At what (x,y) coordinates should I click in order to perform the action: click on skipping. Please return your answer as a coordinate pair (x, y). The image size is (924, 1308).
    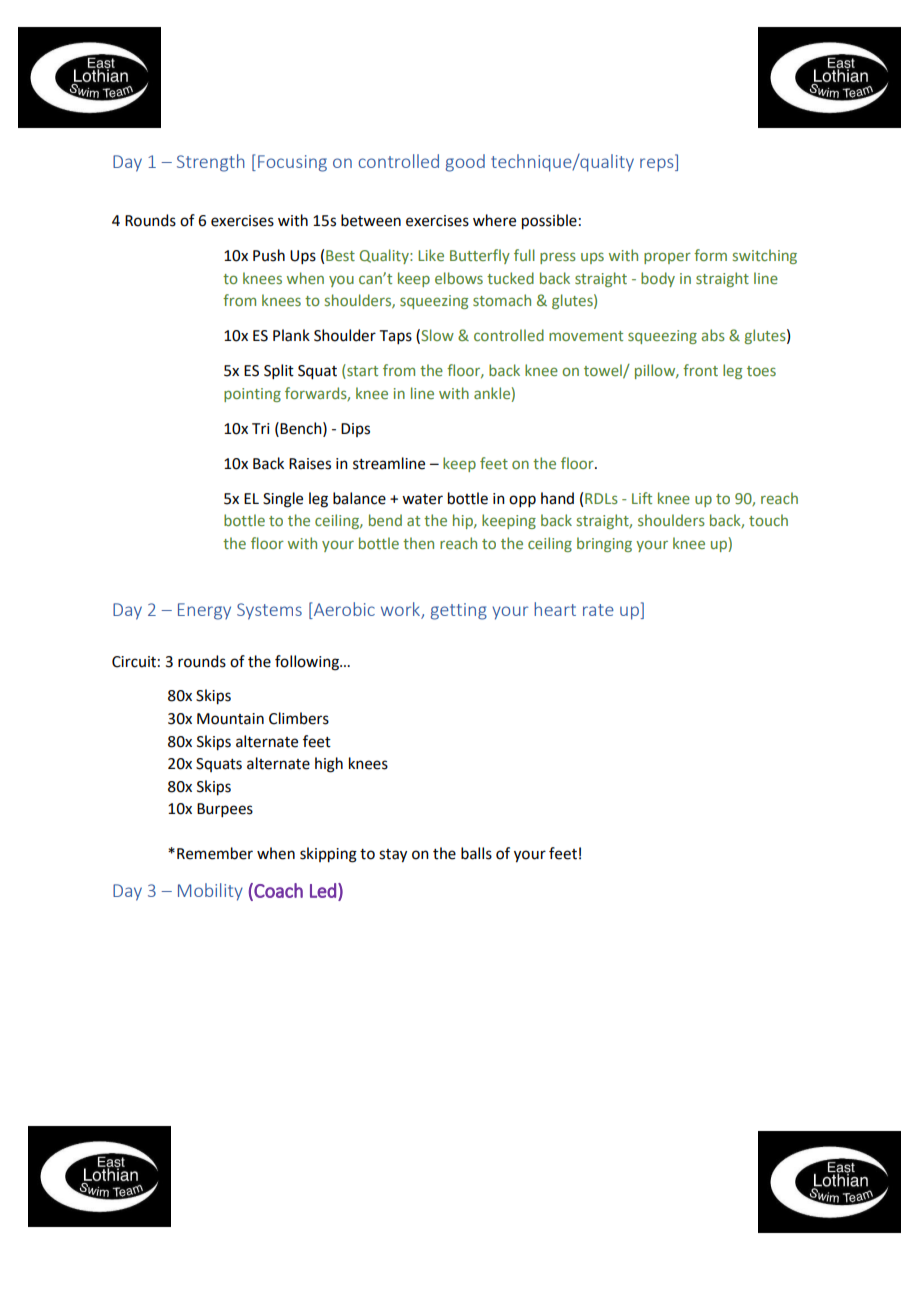
    Looking at the image, I should click on (328, 855).
